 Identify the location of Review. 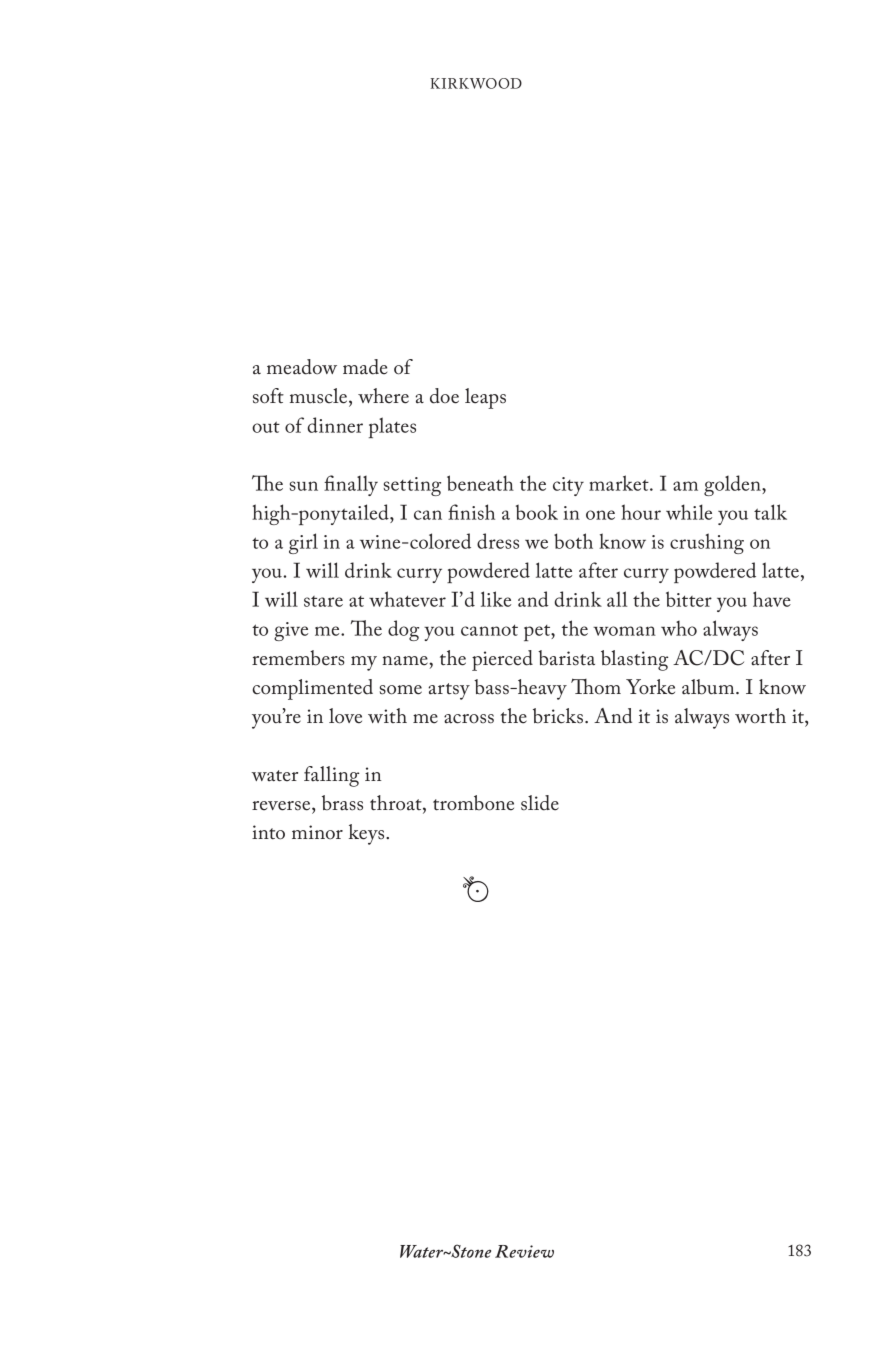
(524, 1251).
